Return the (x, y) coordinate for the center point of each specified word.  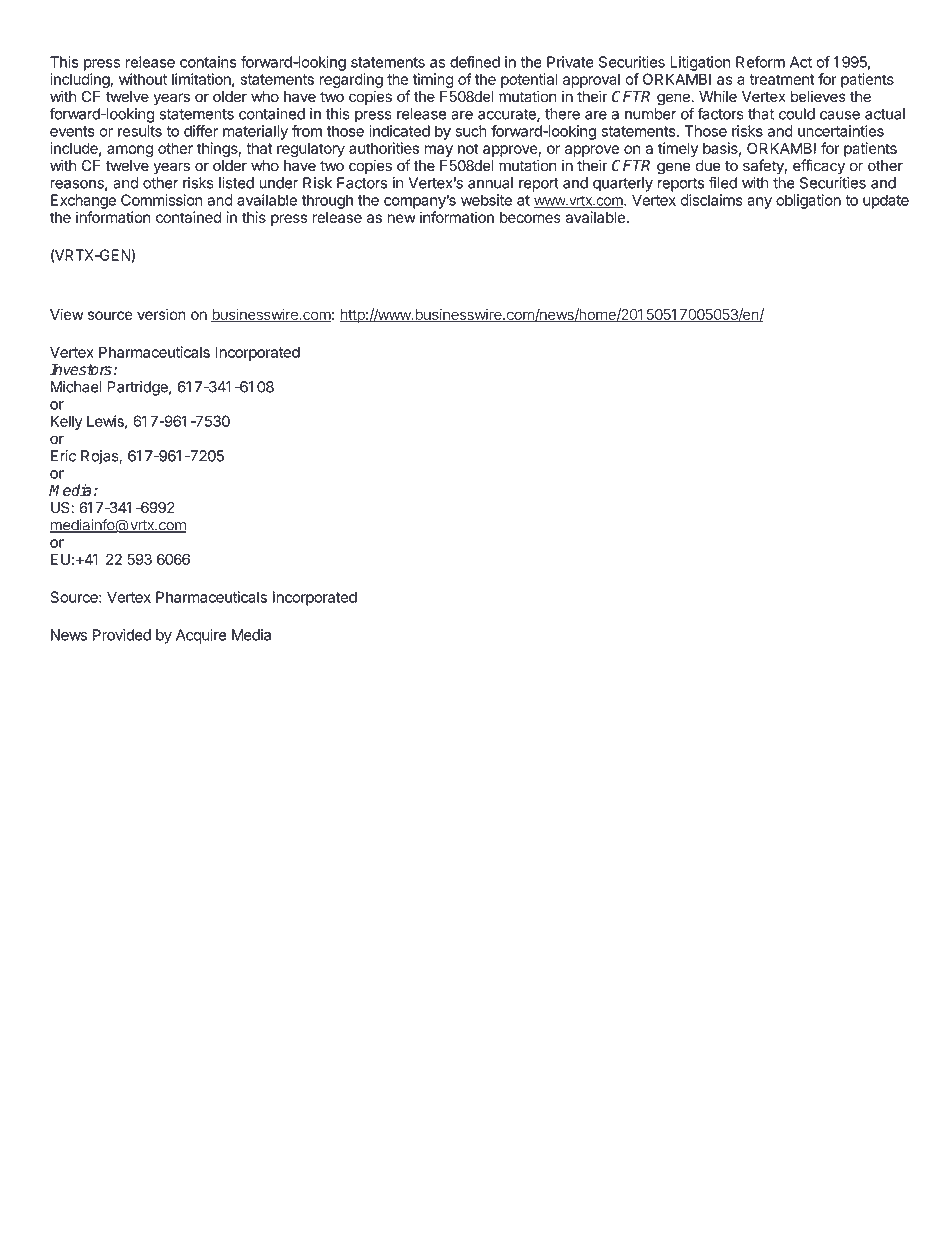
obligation (808, 201)
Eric (63, 456)
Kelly (67, 422)
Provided (122, 635)
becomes (530, 217)
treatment (782, 79)
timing (433, 80)
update (886, 201)
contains (208, 62)
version (161, 314)
